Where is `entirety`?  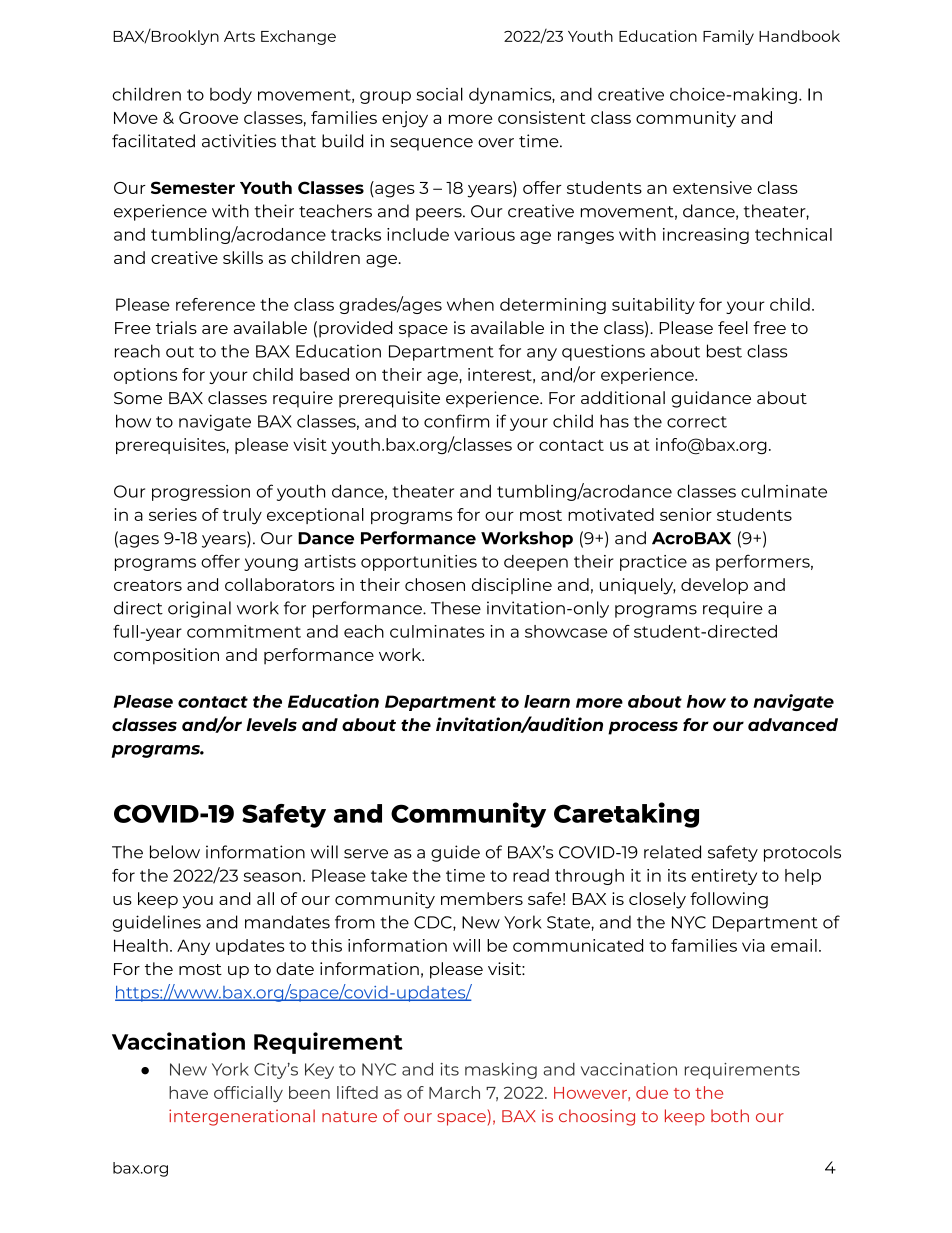
entirety is located at coordinates (724, 877).
